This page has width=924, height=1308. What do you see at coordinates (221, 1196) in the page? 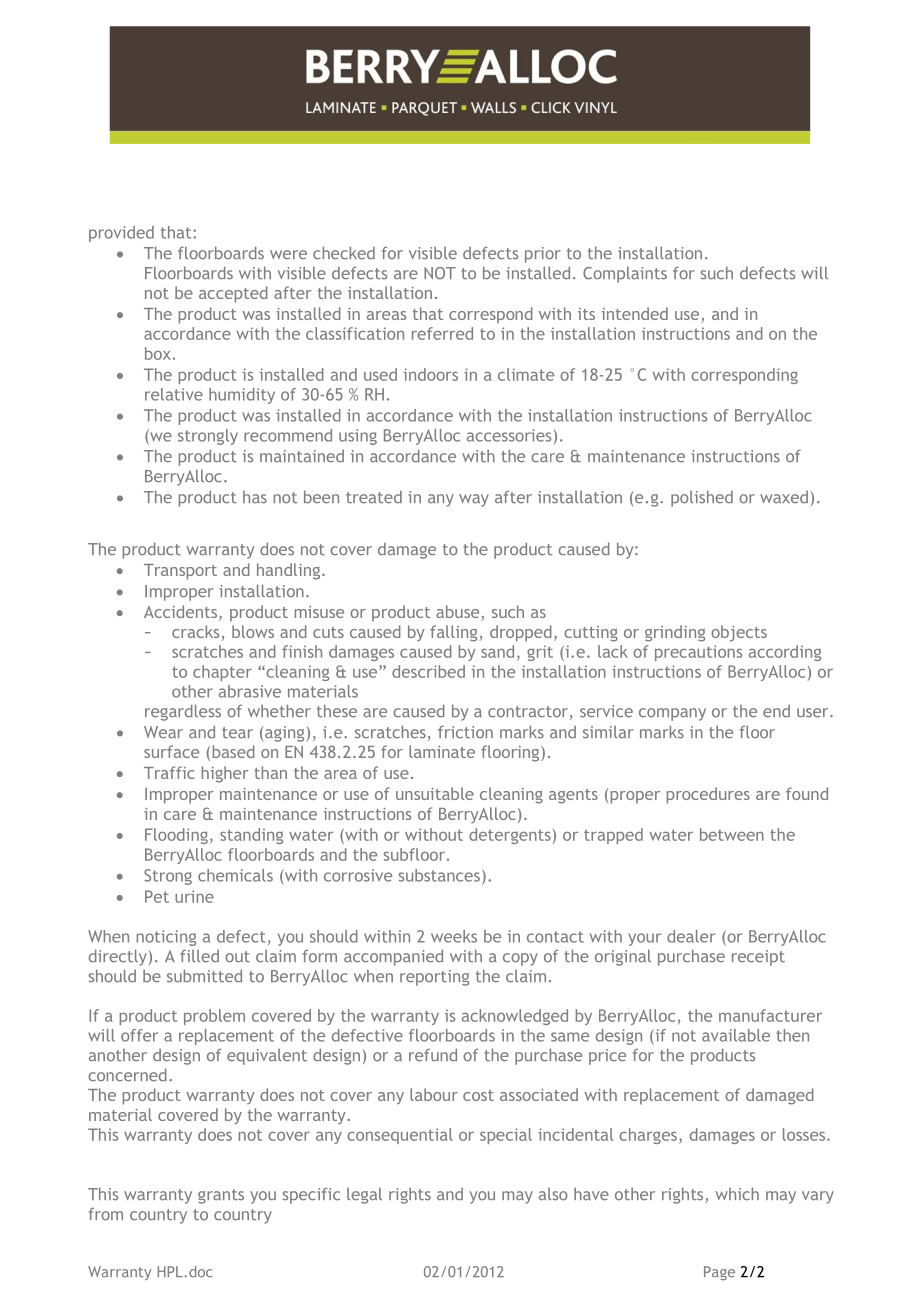
I see `grants` at bounding box center [221, 1196].
